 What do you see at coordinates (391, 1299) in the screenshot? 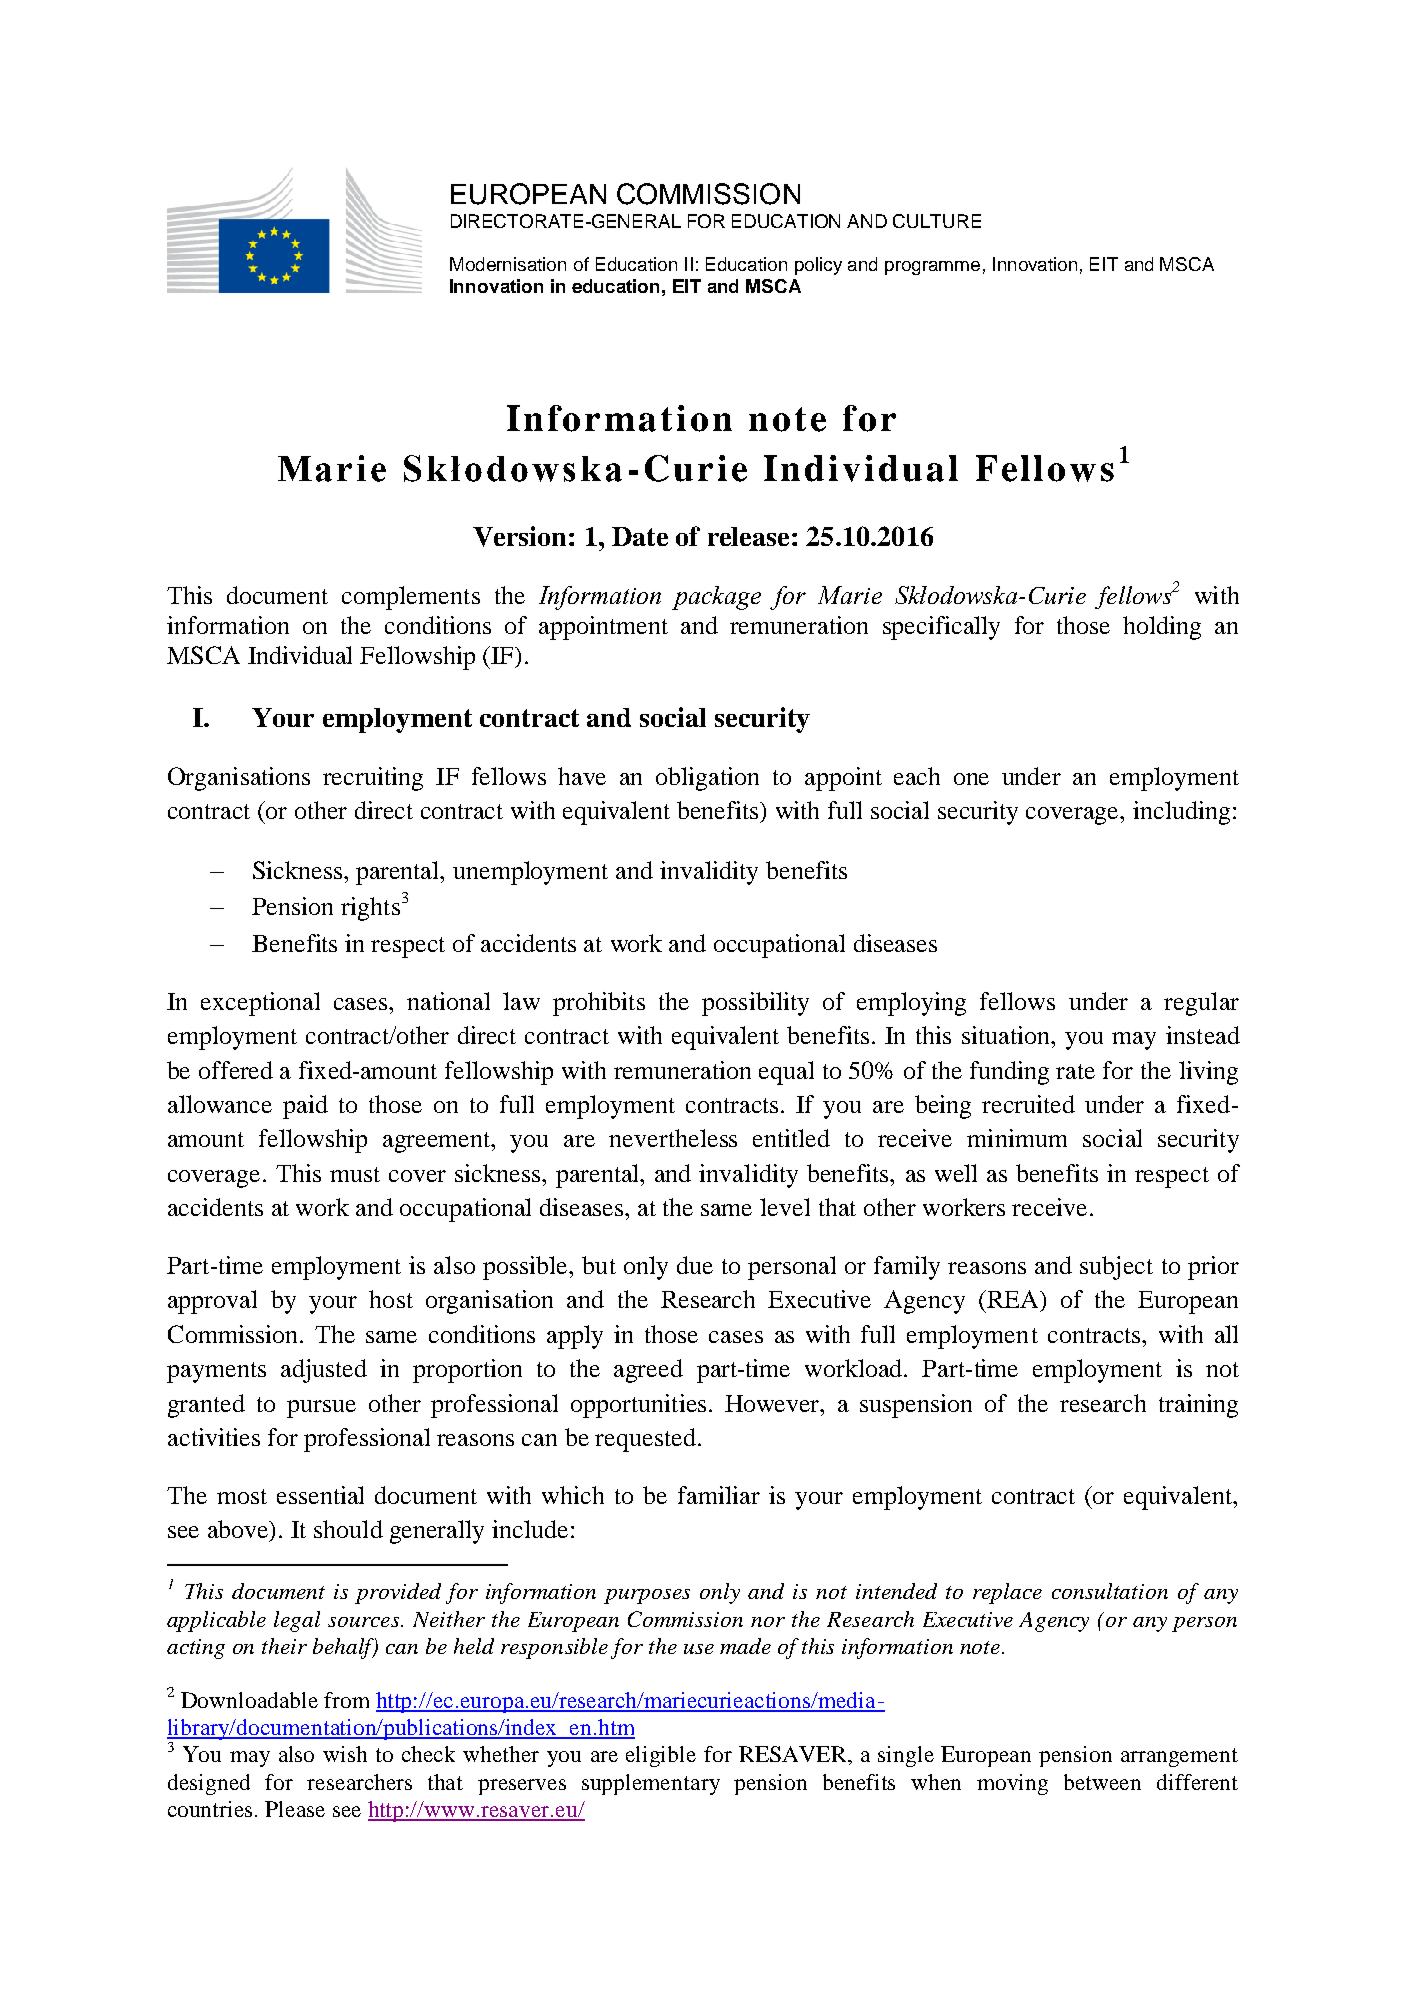
I see `host` at bounding box center [391, 1299].
